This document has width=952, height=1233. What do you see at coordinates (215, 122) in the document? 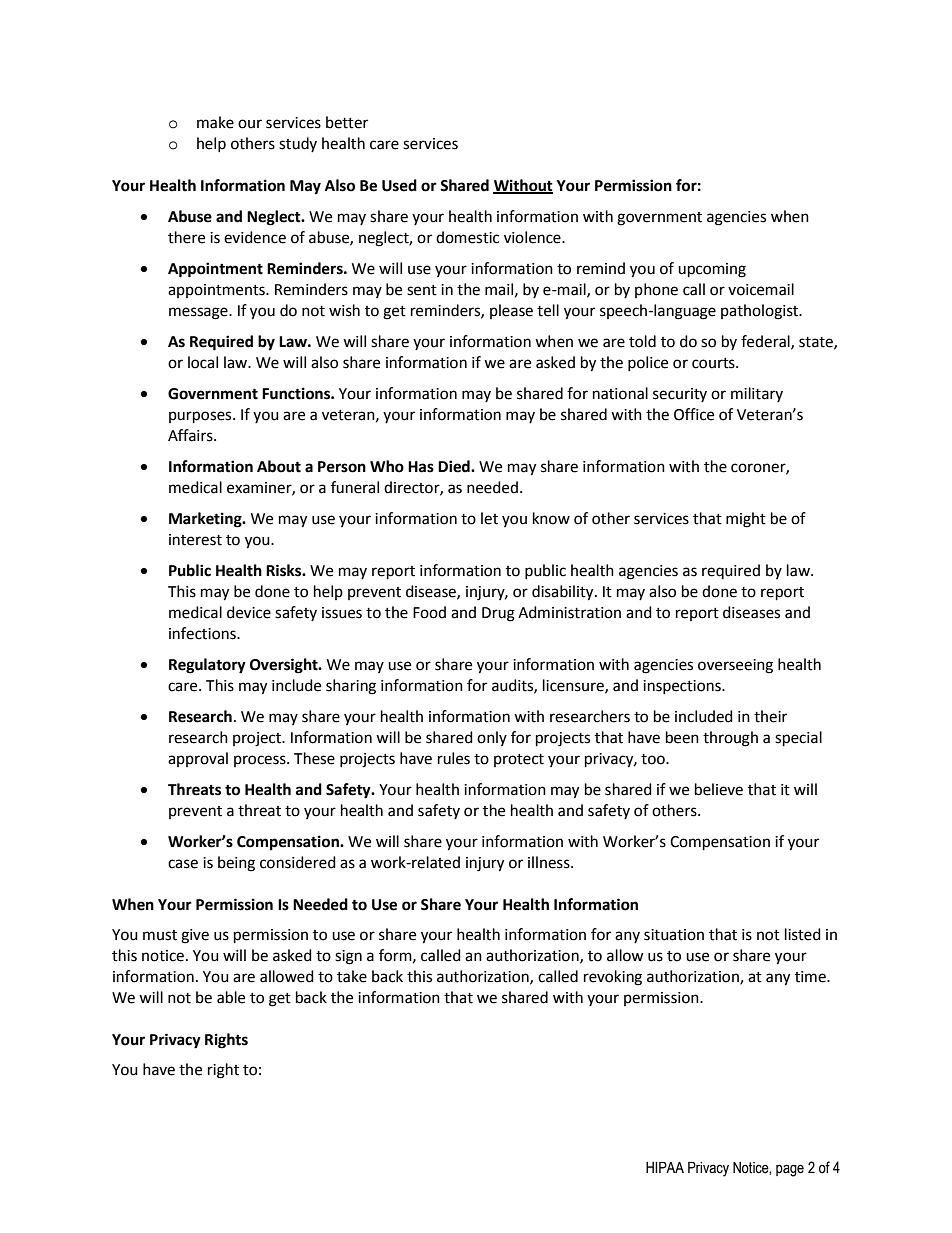
I see `make` at bounding box center [215, 122].
